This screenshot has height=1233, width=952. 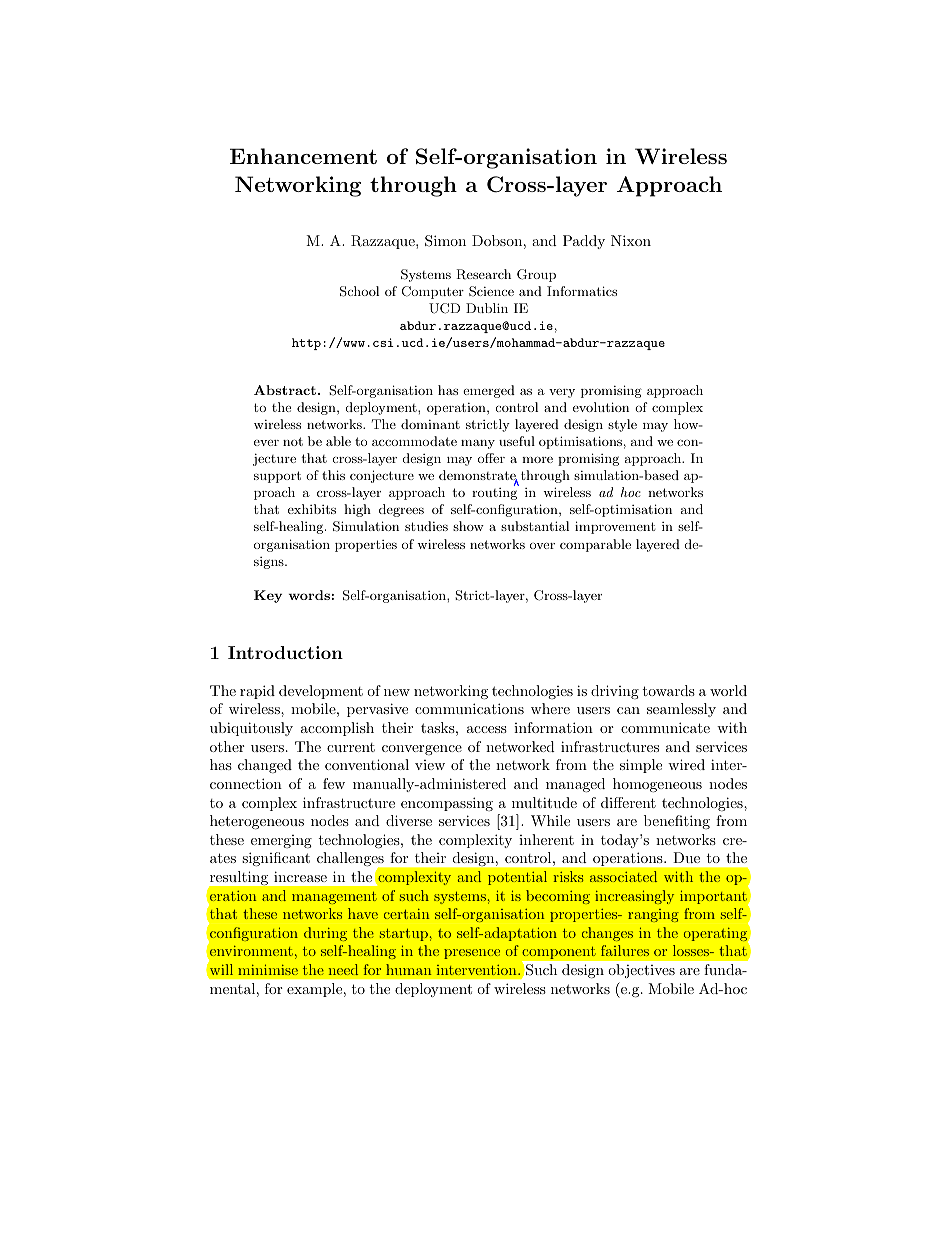 I want to click on towards, so click(x=668, y=690).
